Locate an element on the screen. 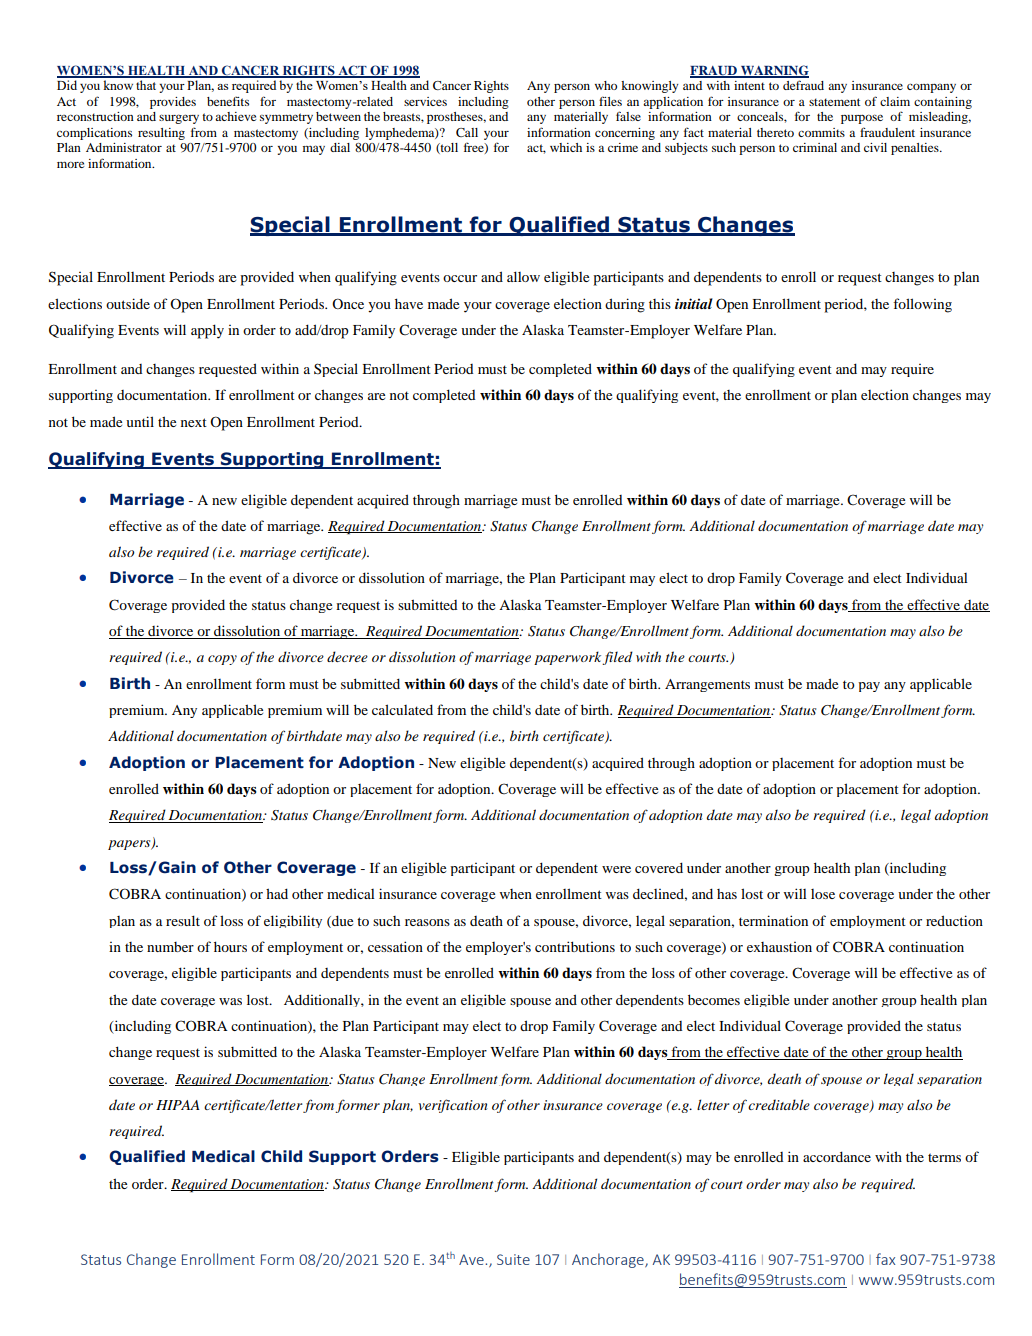 Image resolution: width=1032 pixels, height=1336 pixels. Call is located at coordinates (467, 132).
